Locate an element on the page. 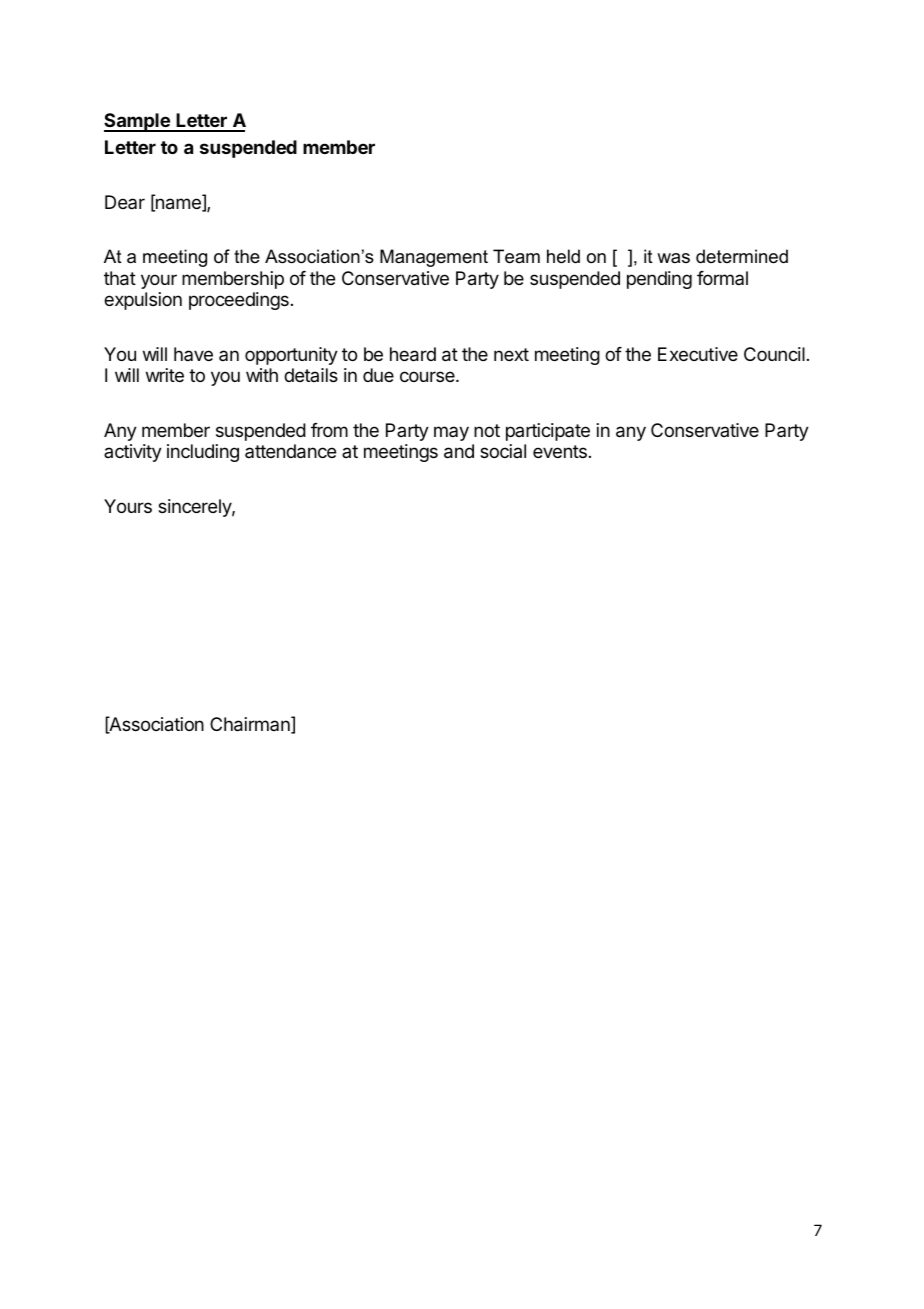 Image resolution: width=924 pixels, height=1309 pixels. was is located at coordinates (673, 258).
